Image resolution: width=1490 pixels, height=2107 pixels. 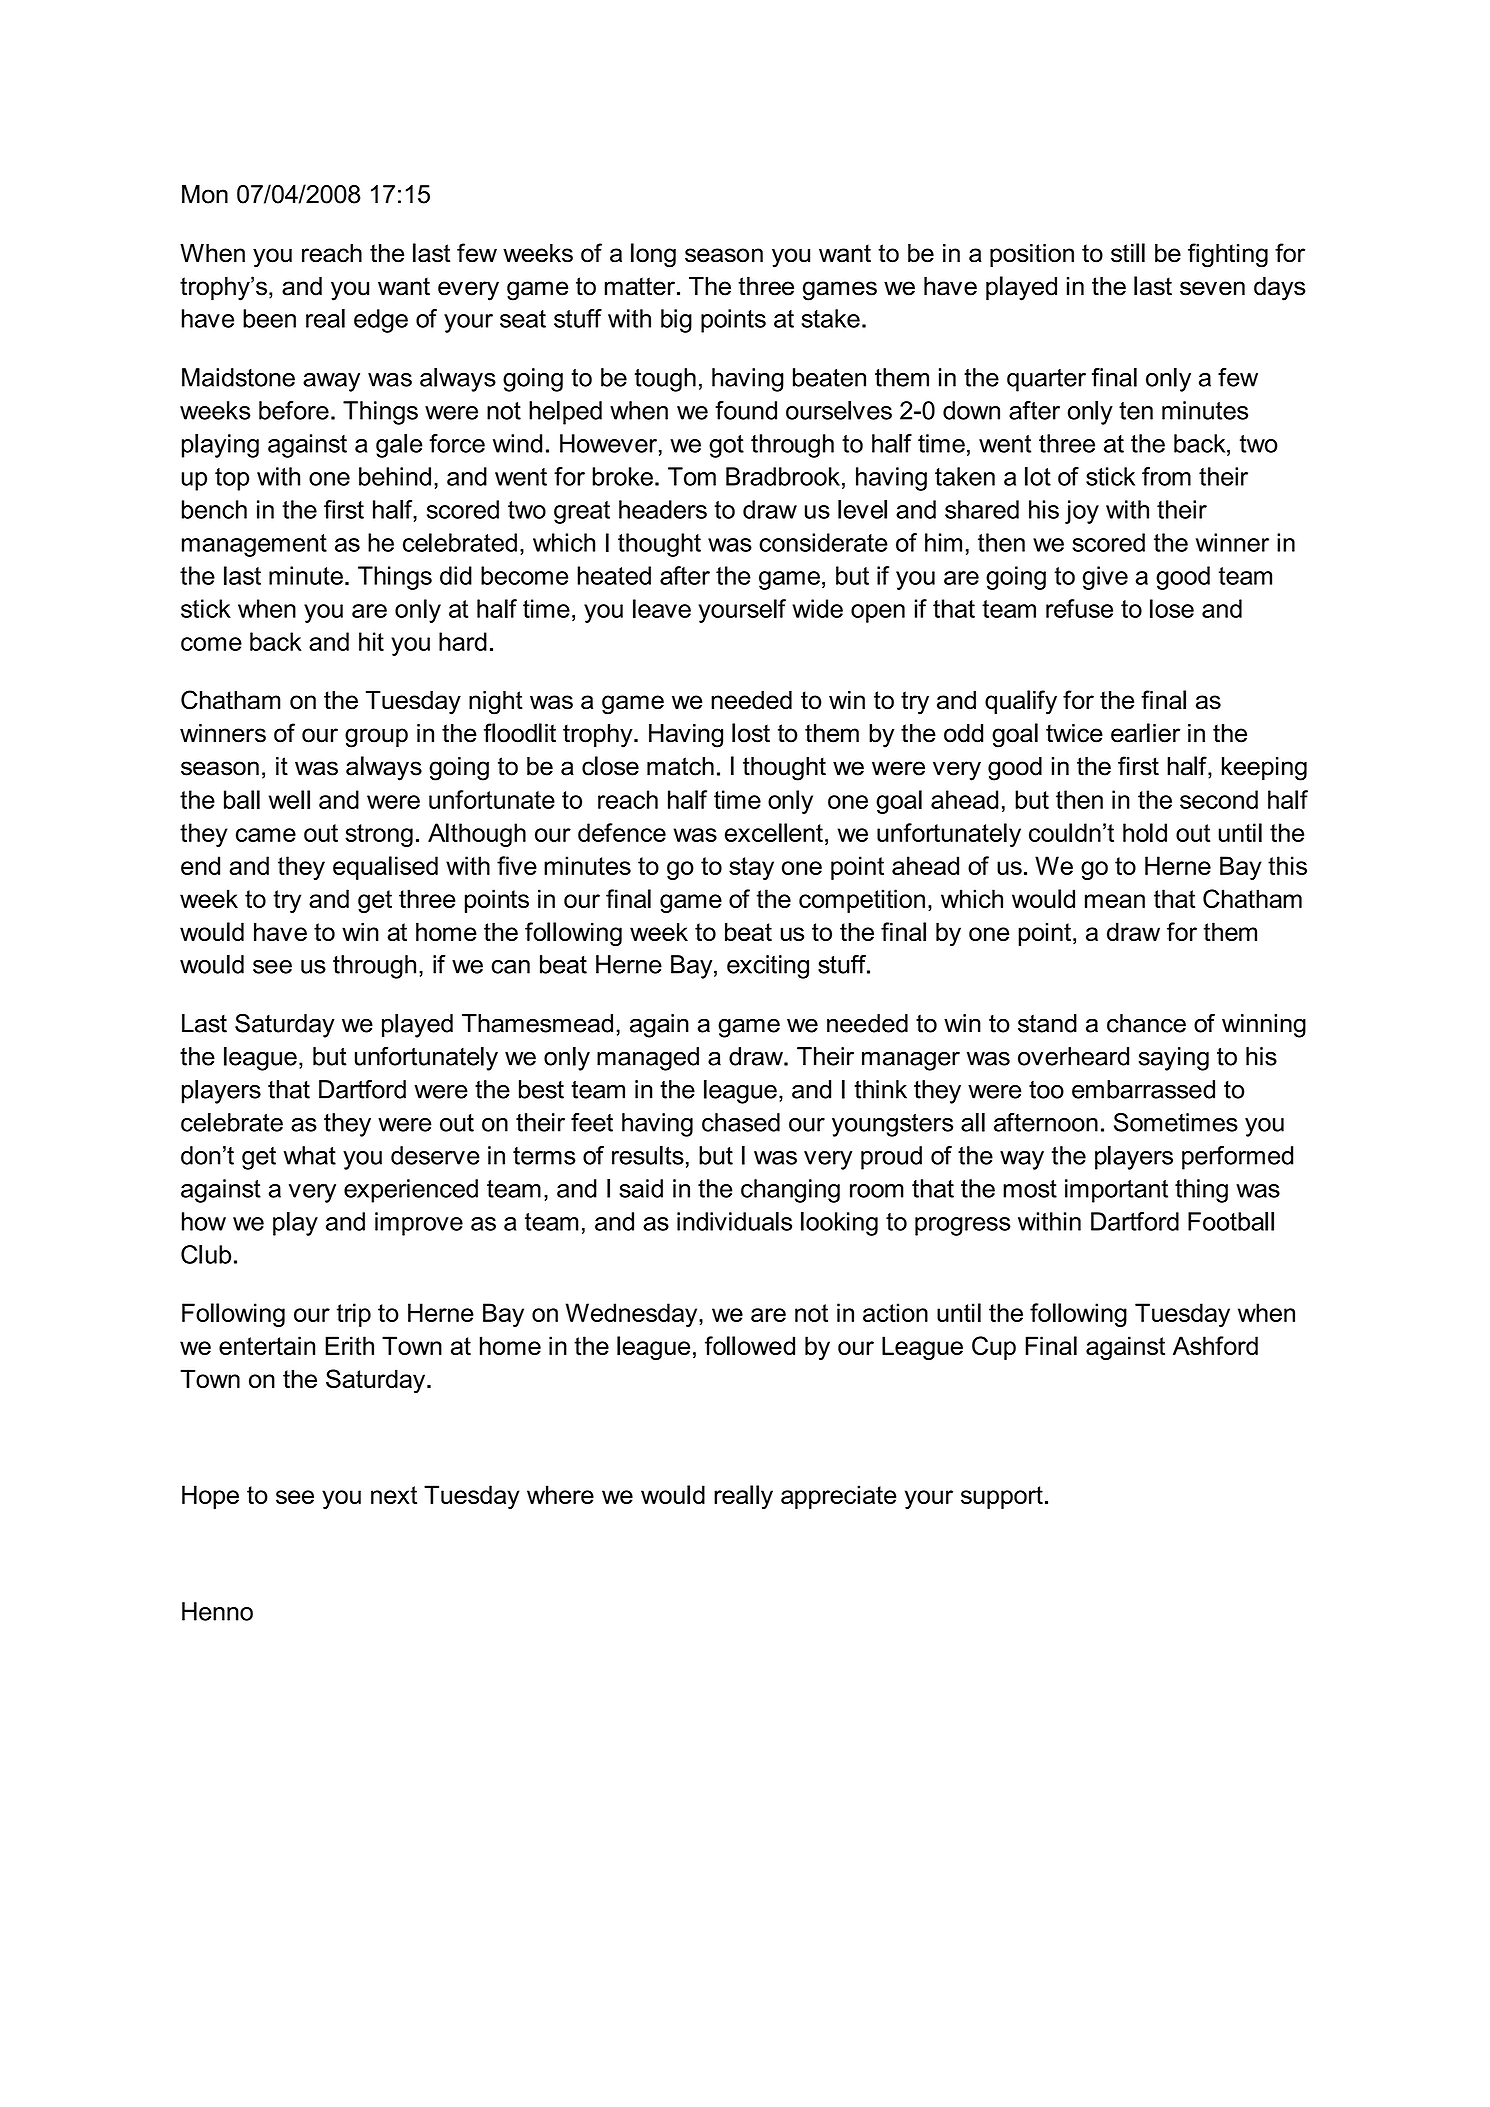 I want to click on strong, so click(x=379, y=835).
